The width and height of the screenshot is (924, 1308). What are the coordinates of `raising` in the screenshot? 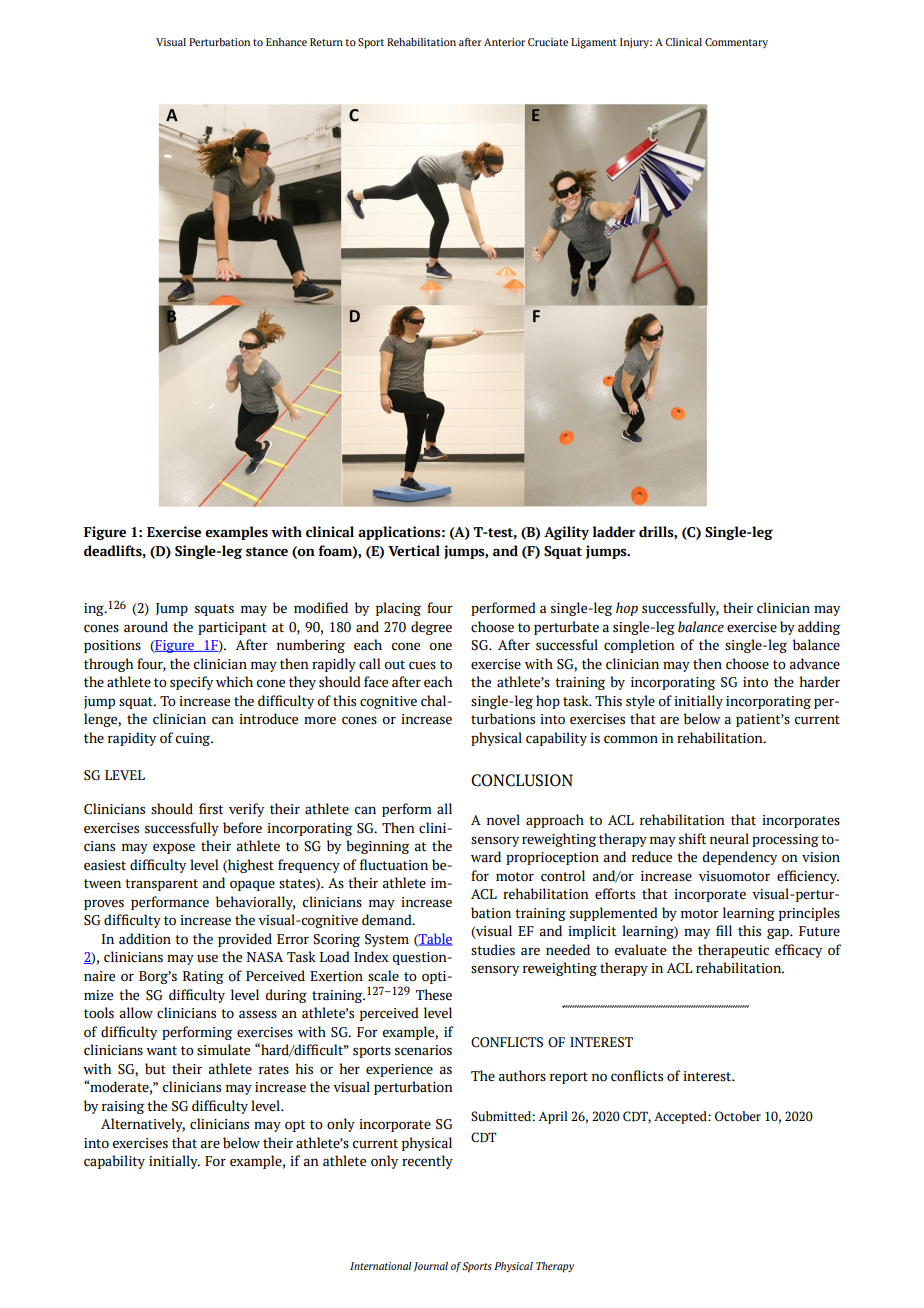 It's located at (123, 1107).
